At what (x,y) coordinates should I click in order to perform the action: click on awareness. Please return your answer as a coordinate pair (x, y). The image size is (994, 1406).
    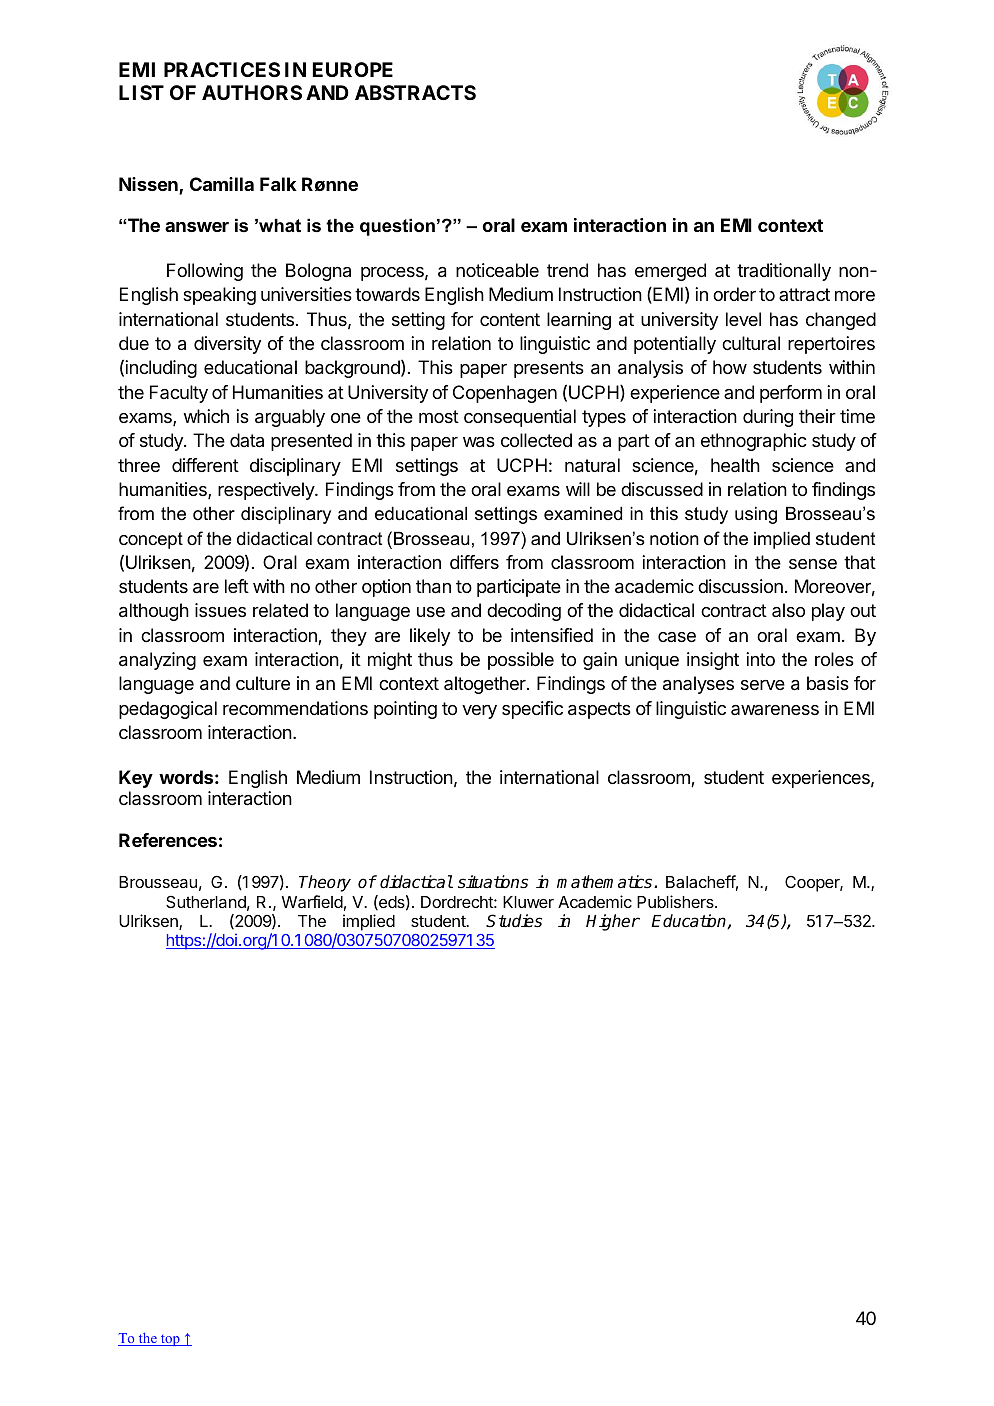
    Looking at the image, I should click on (775, 710).
